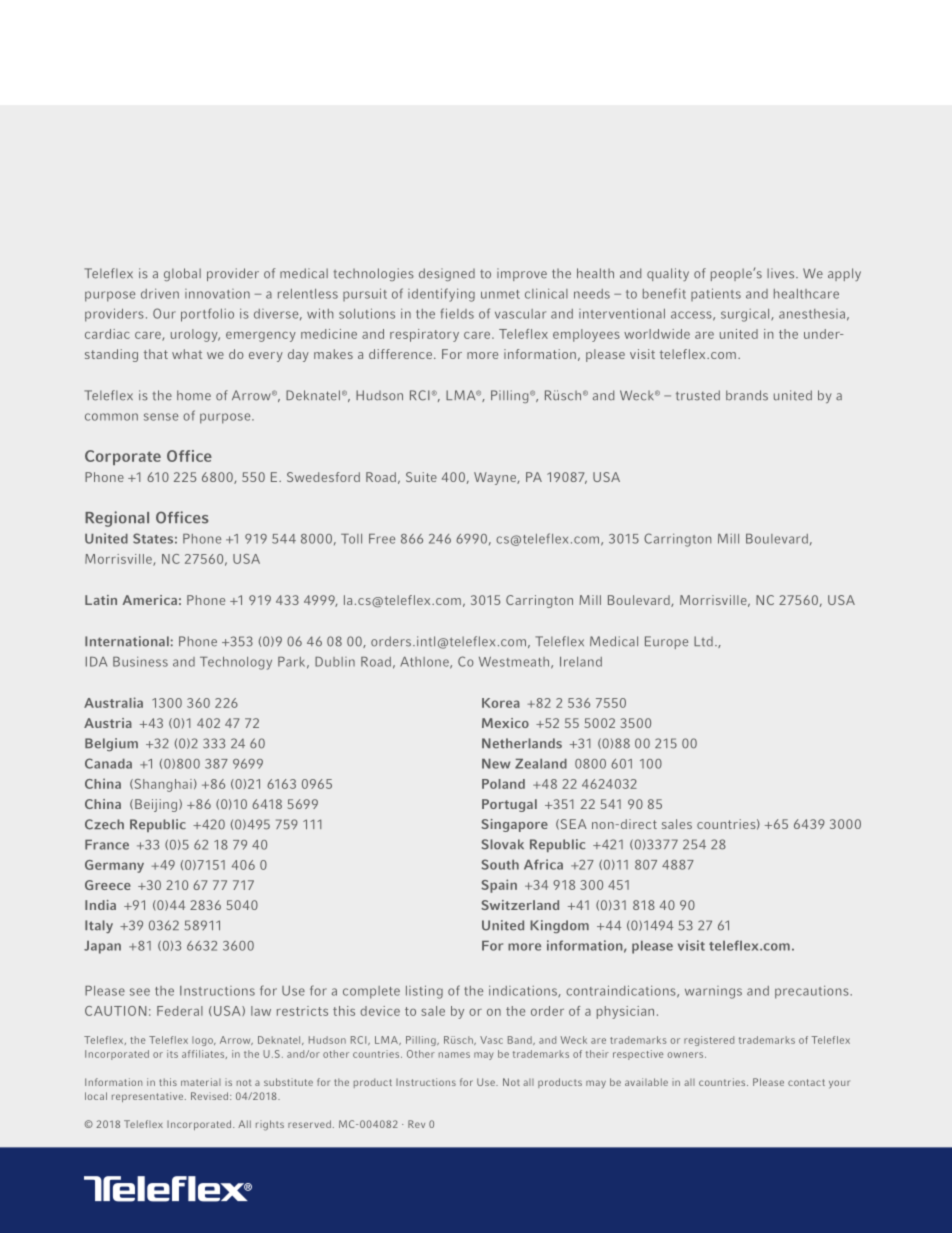 The height and width of the screenshot is (1233, 952). What do you see at coordinates (382, 539) in the screenshot?
I see `Free` at bounding box center [382, 539].
